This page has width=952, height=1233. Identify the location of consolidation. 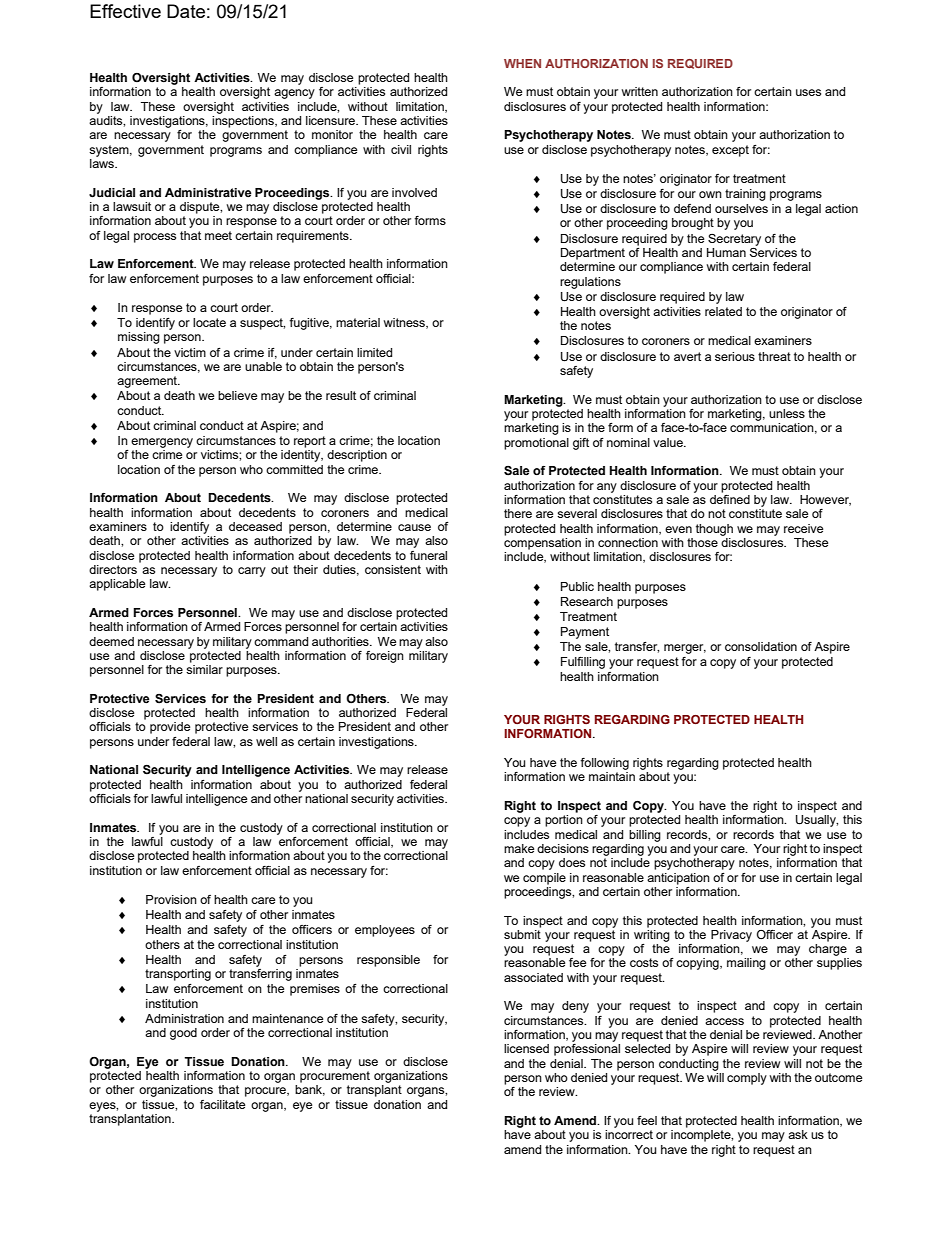
(761, 646).
